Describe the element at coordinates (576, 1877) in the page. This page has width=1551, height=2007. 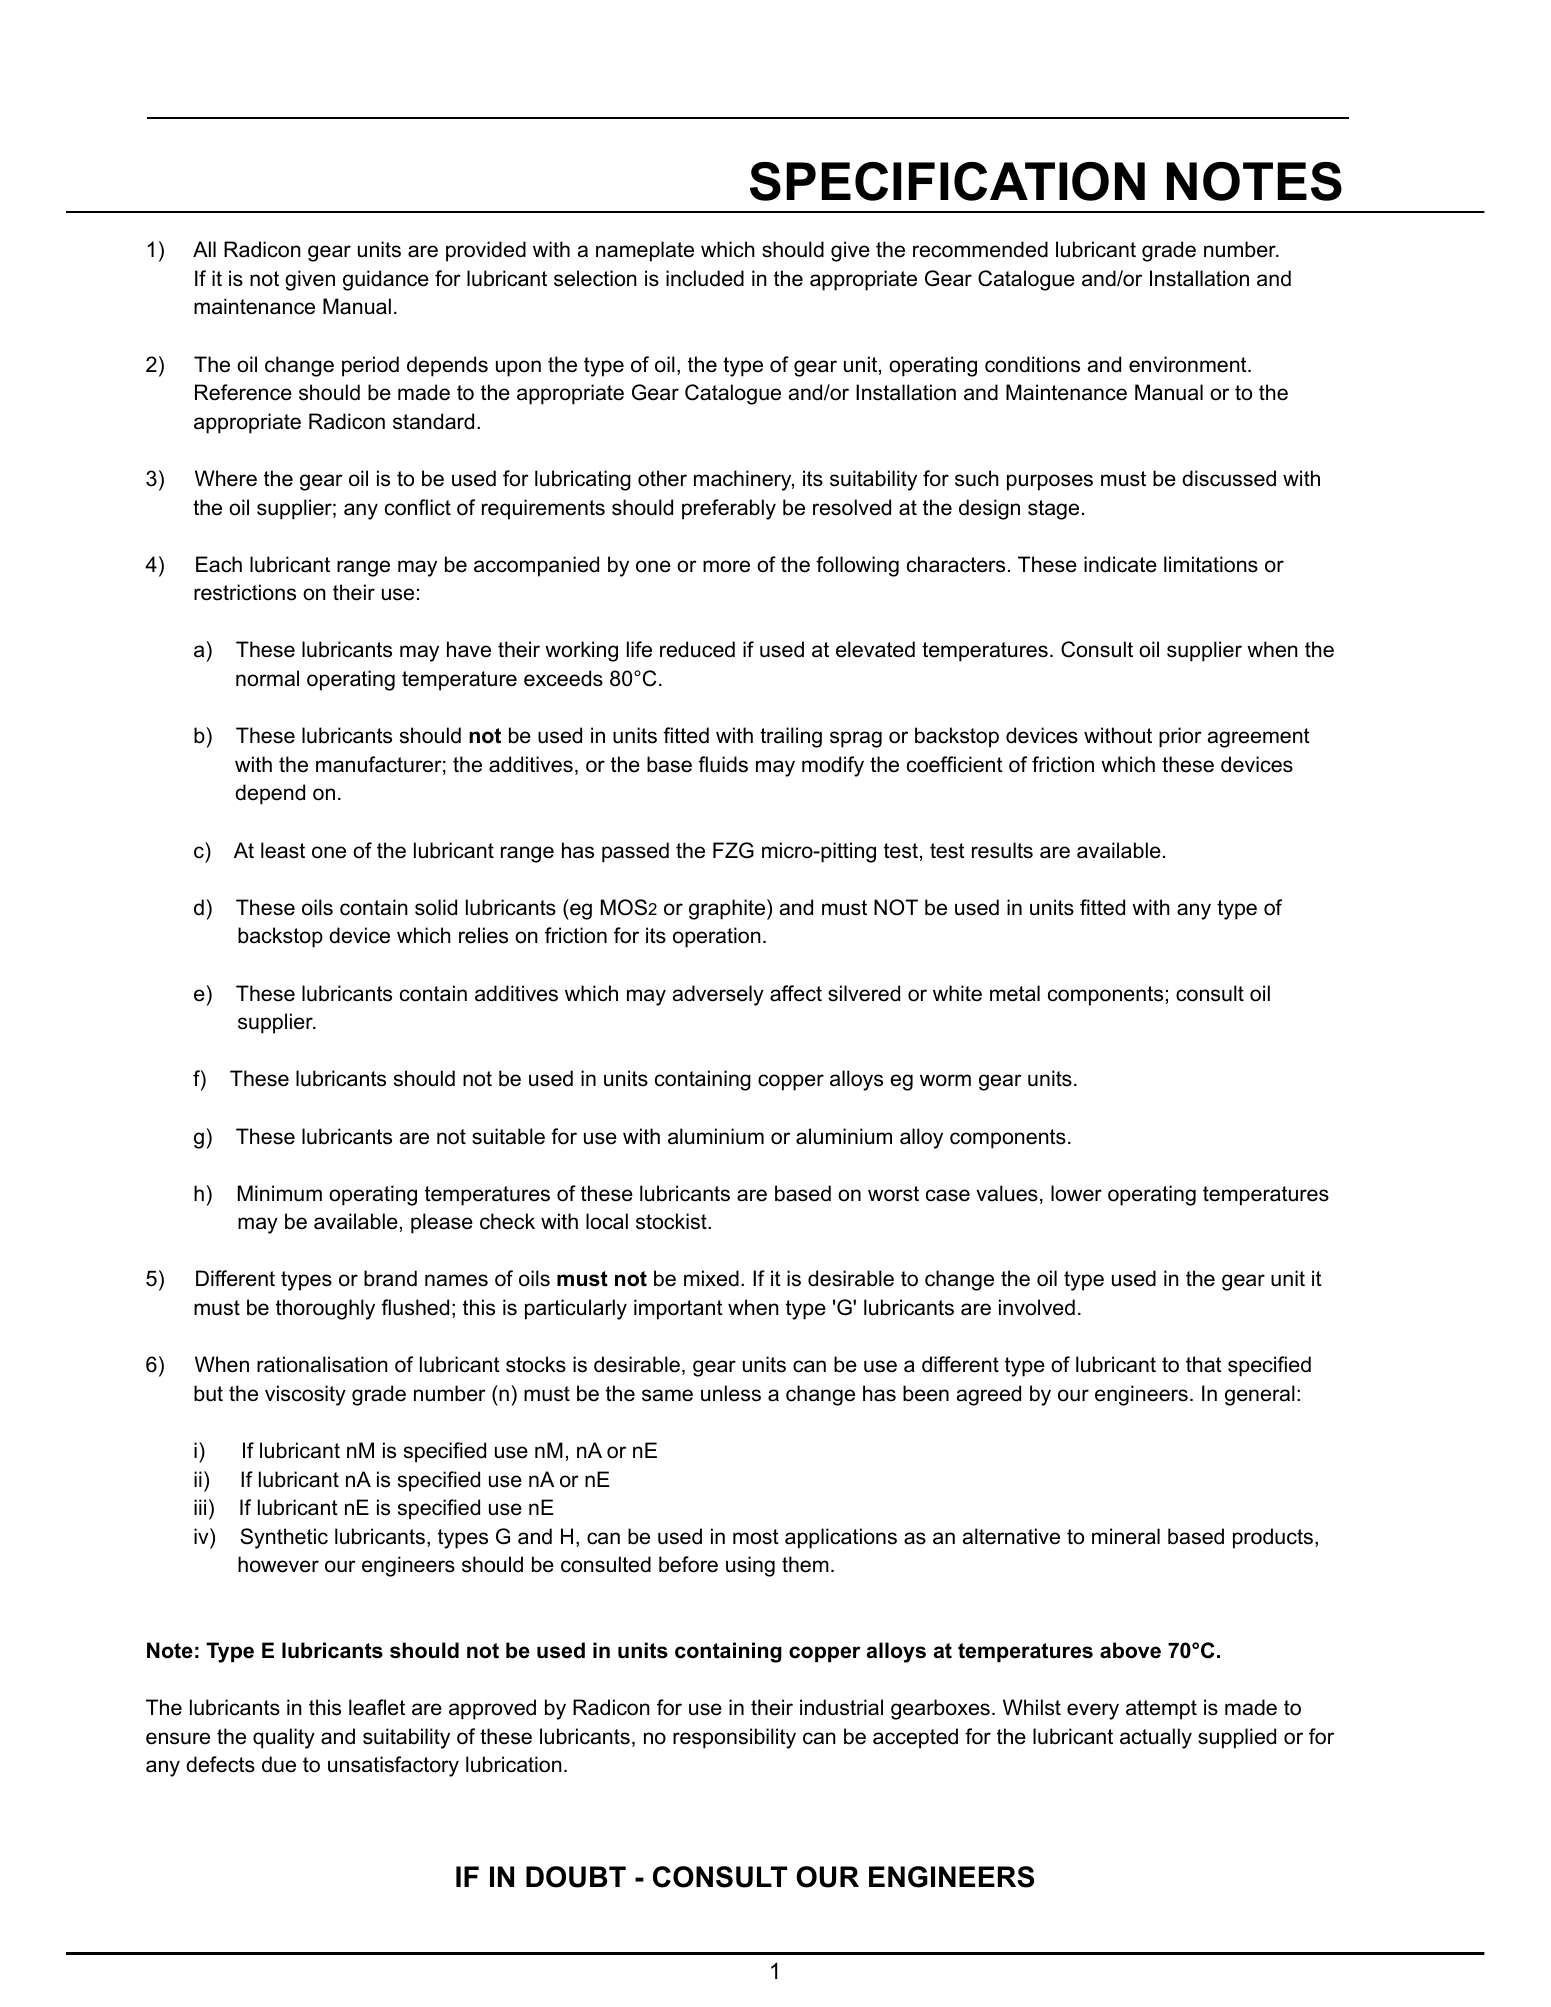
I see `DOUBT` at that location.
